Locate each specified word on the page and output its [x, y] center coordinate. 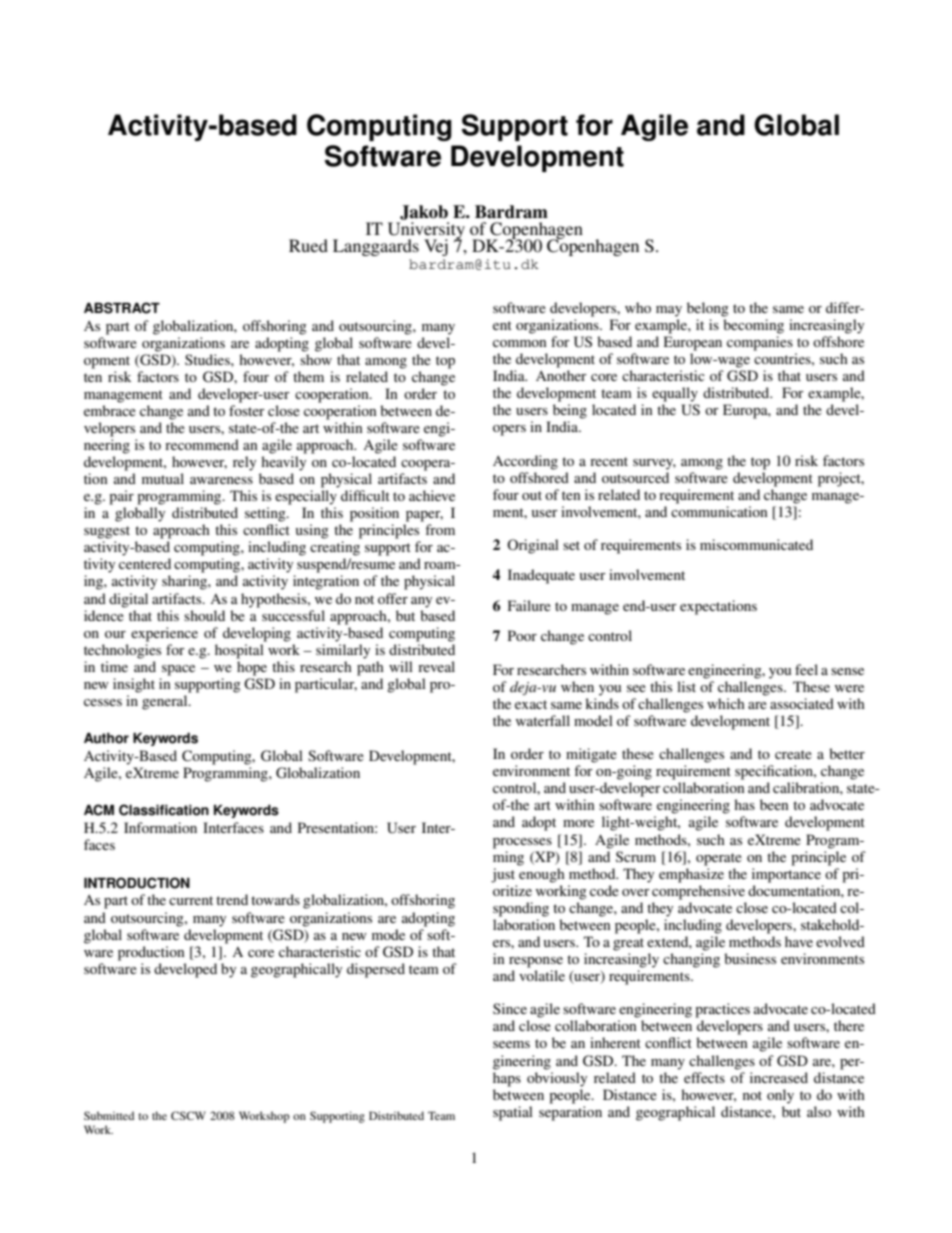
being [570, 411]
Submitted [109, 1115]
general [166, 702]
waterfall [543, 720]
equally [675, 394]
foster [247, 410]
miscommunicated [756, 544]
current [191, 900]
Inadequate [541, 576]
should [204, 615]
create [793, 754]
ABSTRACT [122, 308]
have [799, 941]
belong [708, 309]
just [503, 875]
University [426, 231]
